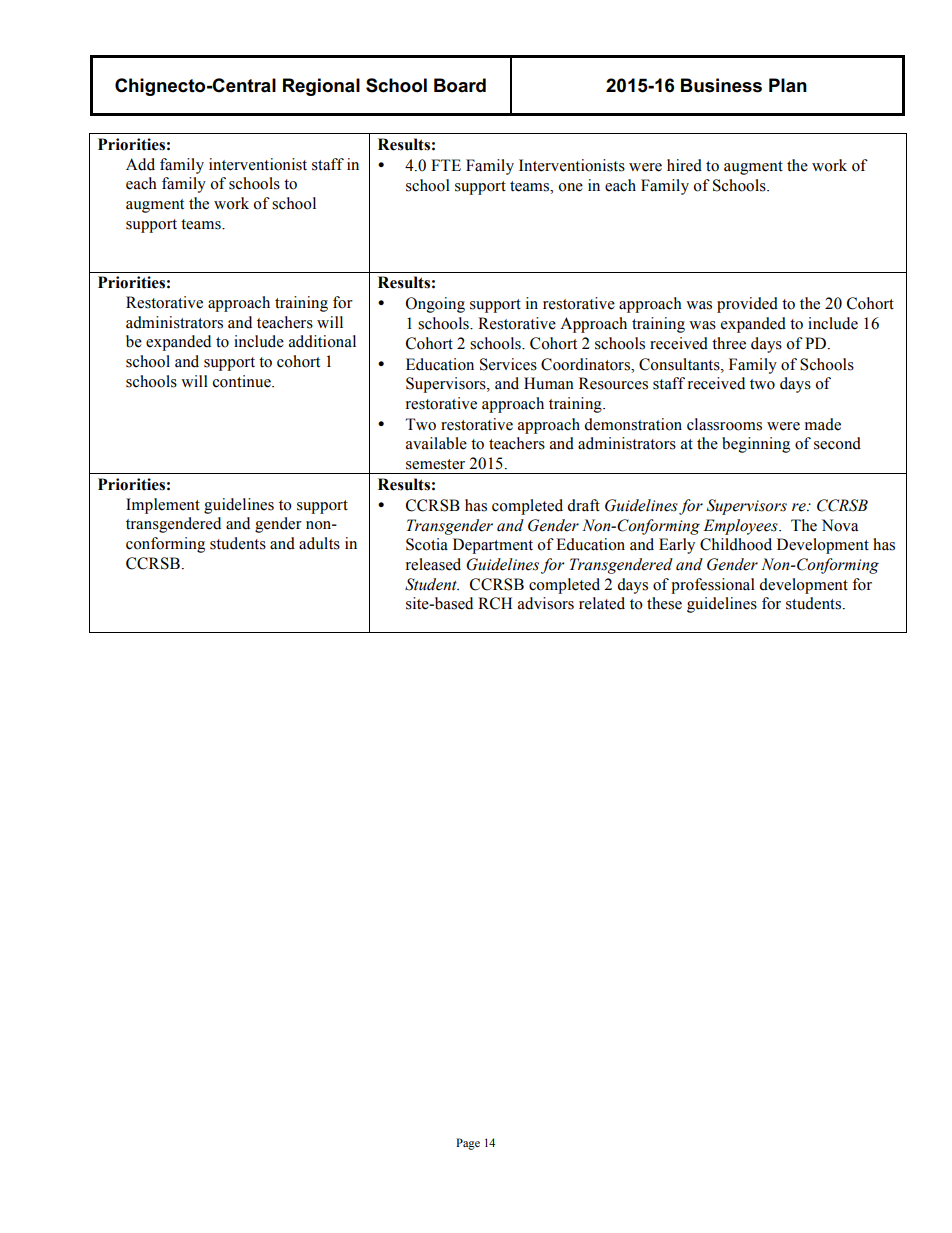  Describe the element at coordinates (788, 85) in the screenshot. I see `Plan` at that location.
